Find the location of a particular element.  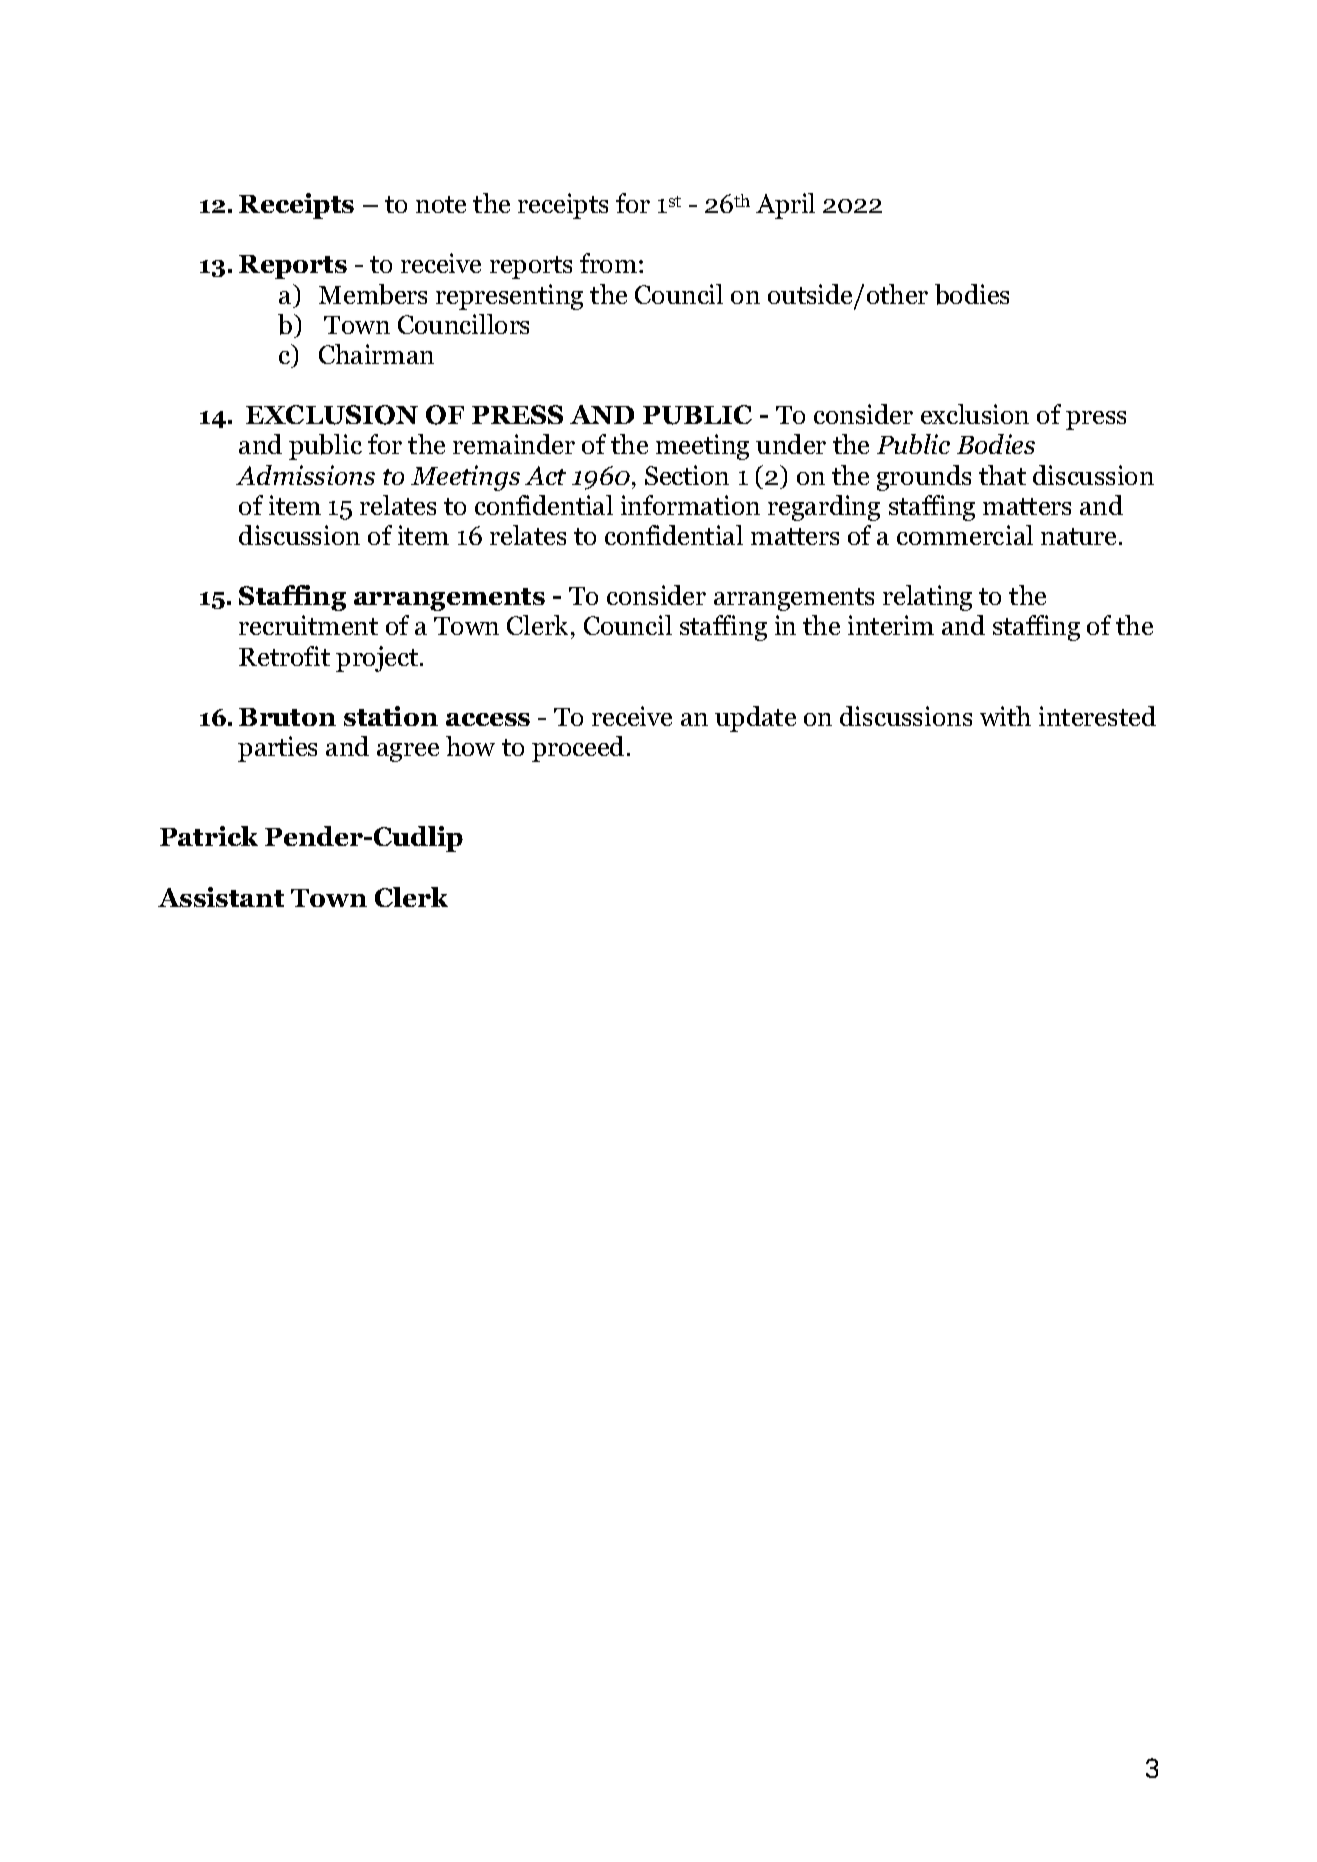

commercial is located at coordinates (965, 535).
